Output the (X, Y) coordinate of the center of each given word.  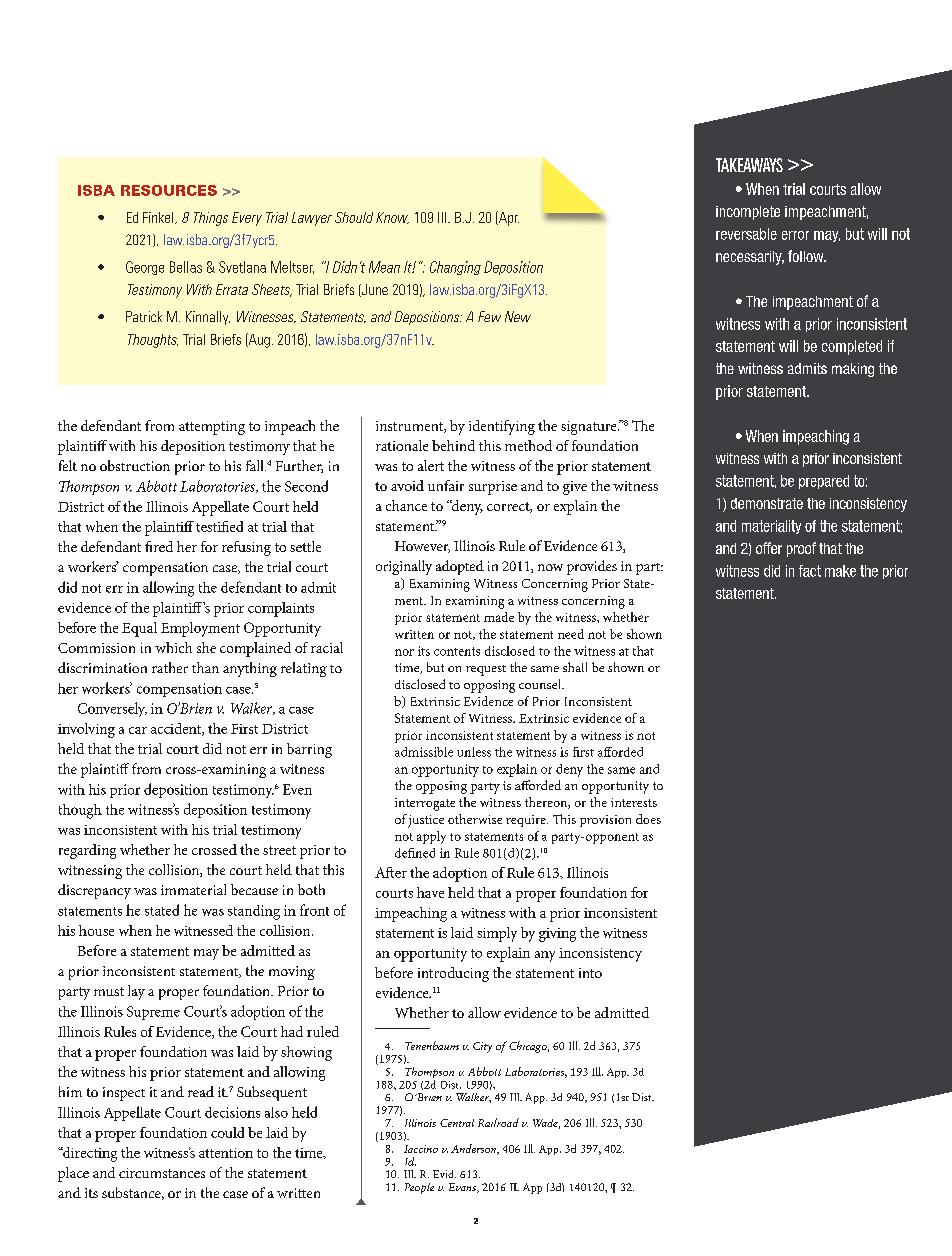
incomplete (748, 213)
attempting (212, 428)
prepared (824, 482)
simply (497, 934)
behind (453, 445)
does (648, 819)
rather (170, 667)
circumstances (162, 1173)
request (486, 670)
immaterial (193, 889)
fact (810, 571)
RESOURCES (169, 190)
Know (392, 218)
